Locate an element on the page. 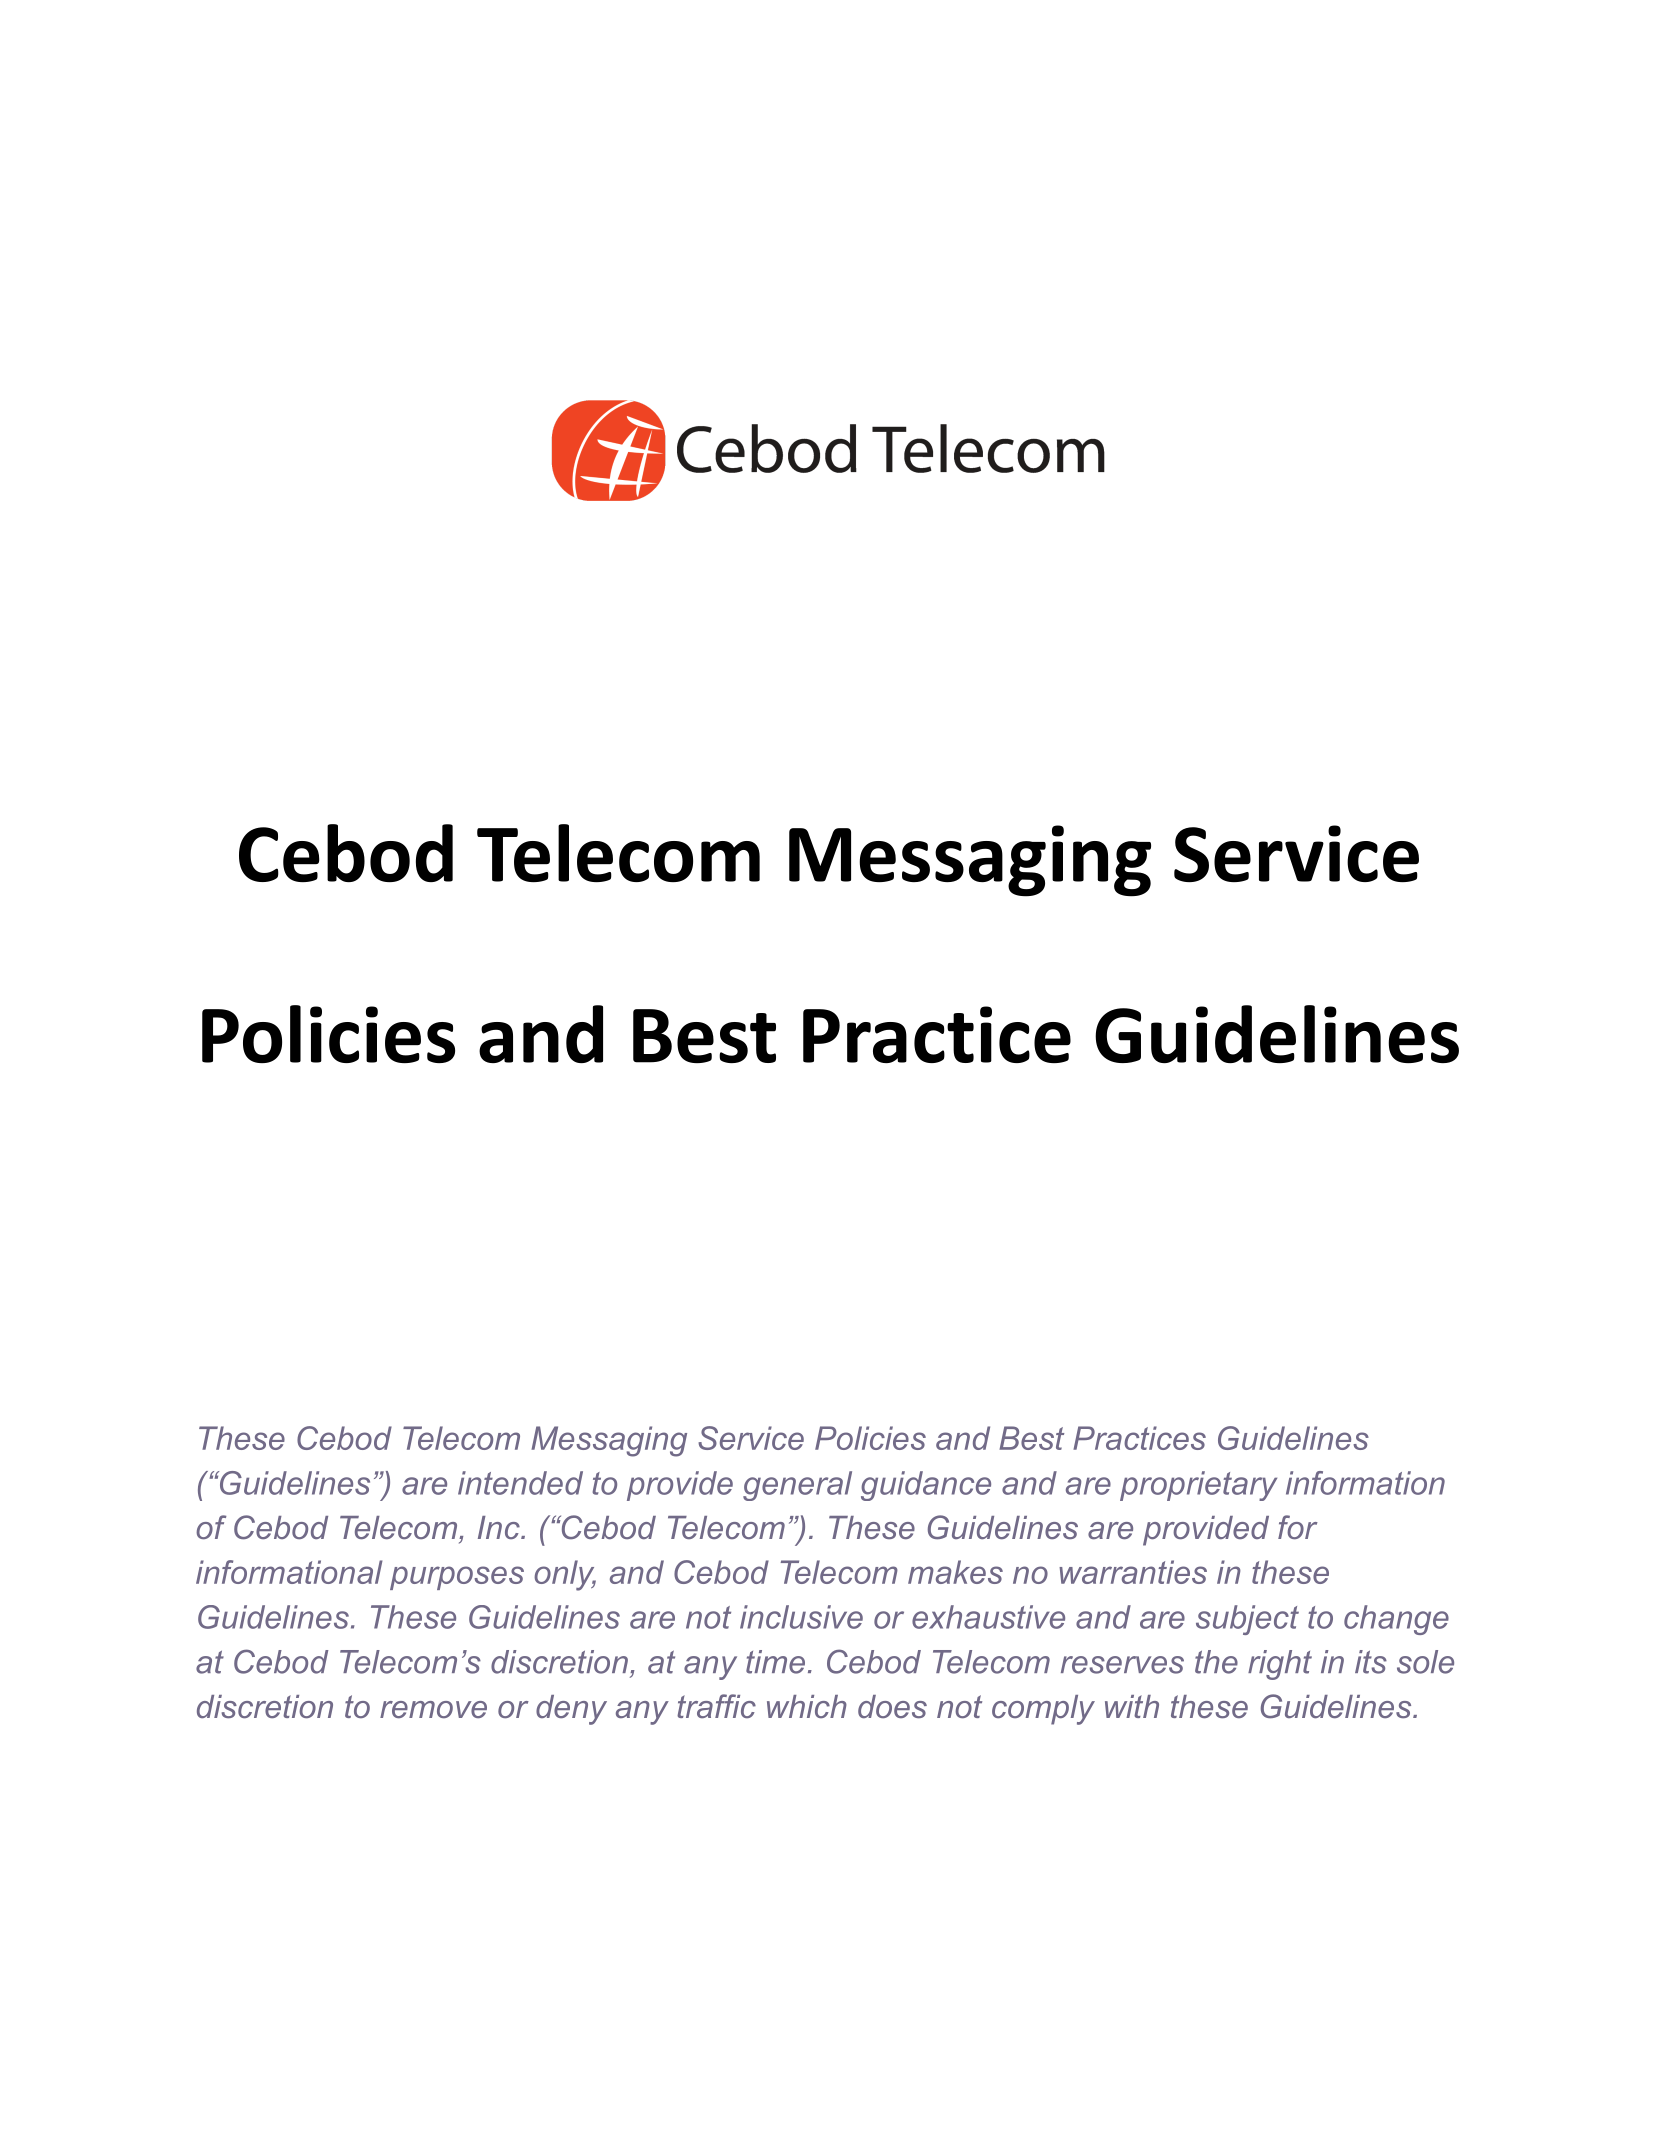 The image size is (1658, 2146). proprietary is located at coordinates (1198, 1486).
